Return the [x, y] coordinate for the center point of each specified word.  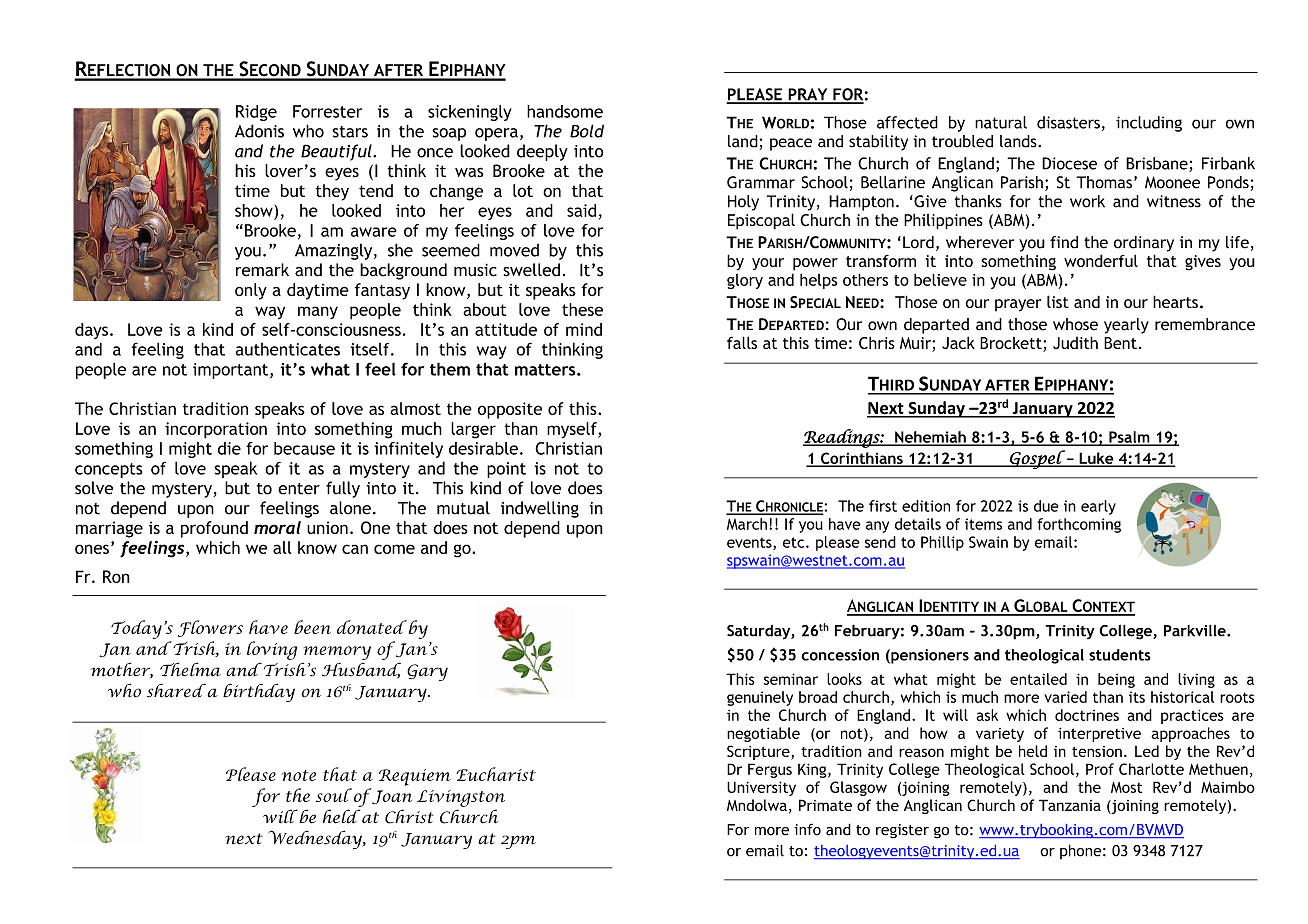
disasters [1068, 122]
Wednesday [316, 839]
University [761, 788]
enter [299, 489]
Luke [1096, 459]
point [506, 470]
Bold [587, 131]
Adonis [259, 131]
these [582, 309]
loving [272, 650]
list [1058, 301]
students [1120, 655]
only [251, 291]
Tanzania [1070, 805]
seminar [791, 679]
